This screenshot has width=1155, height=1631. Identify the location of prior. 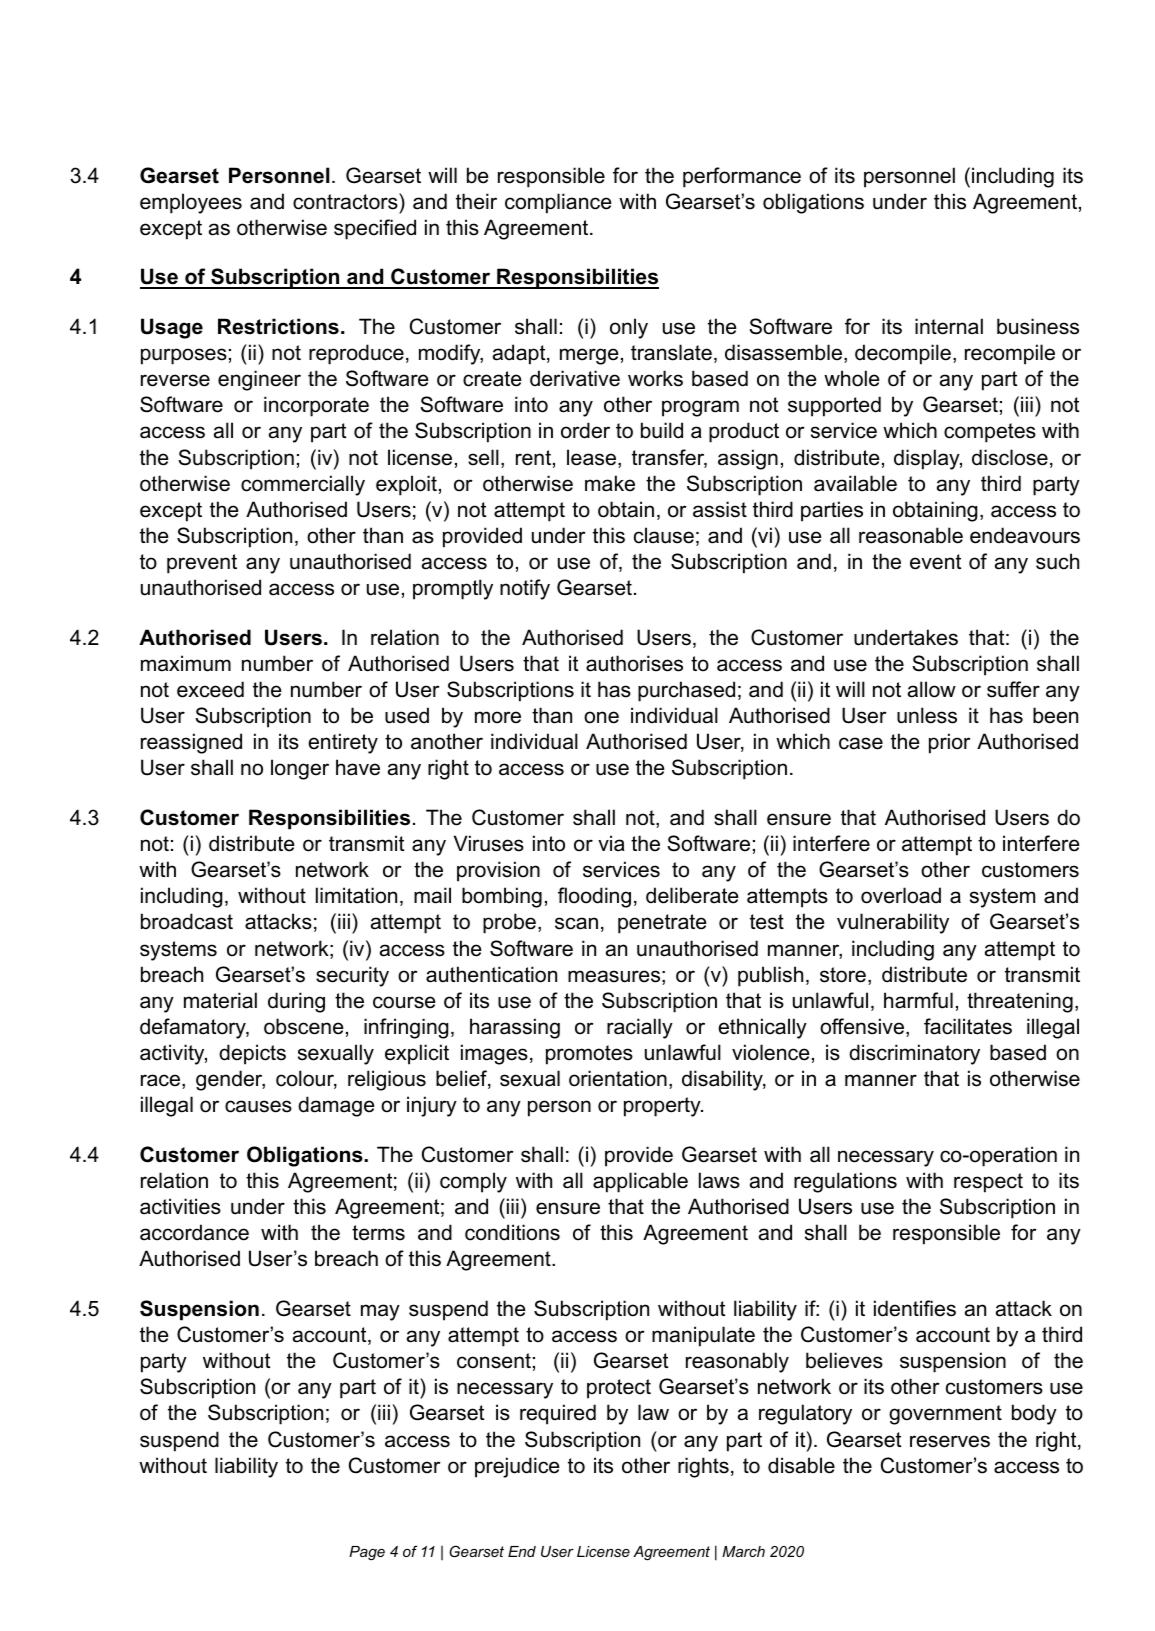
(950, 743).
